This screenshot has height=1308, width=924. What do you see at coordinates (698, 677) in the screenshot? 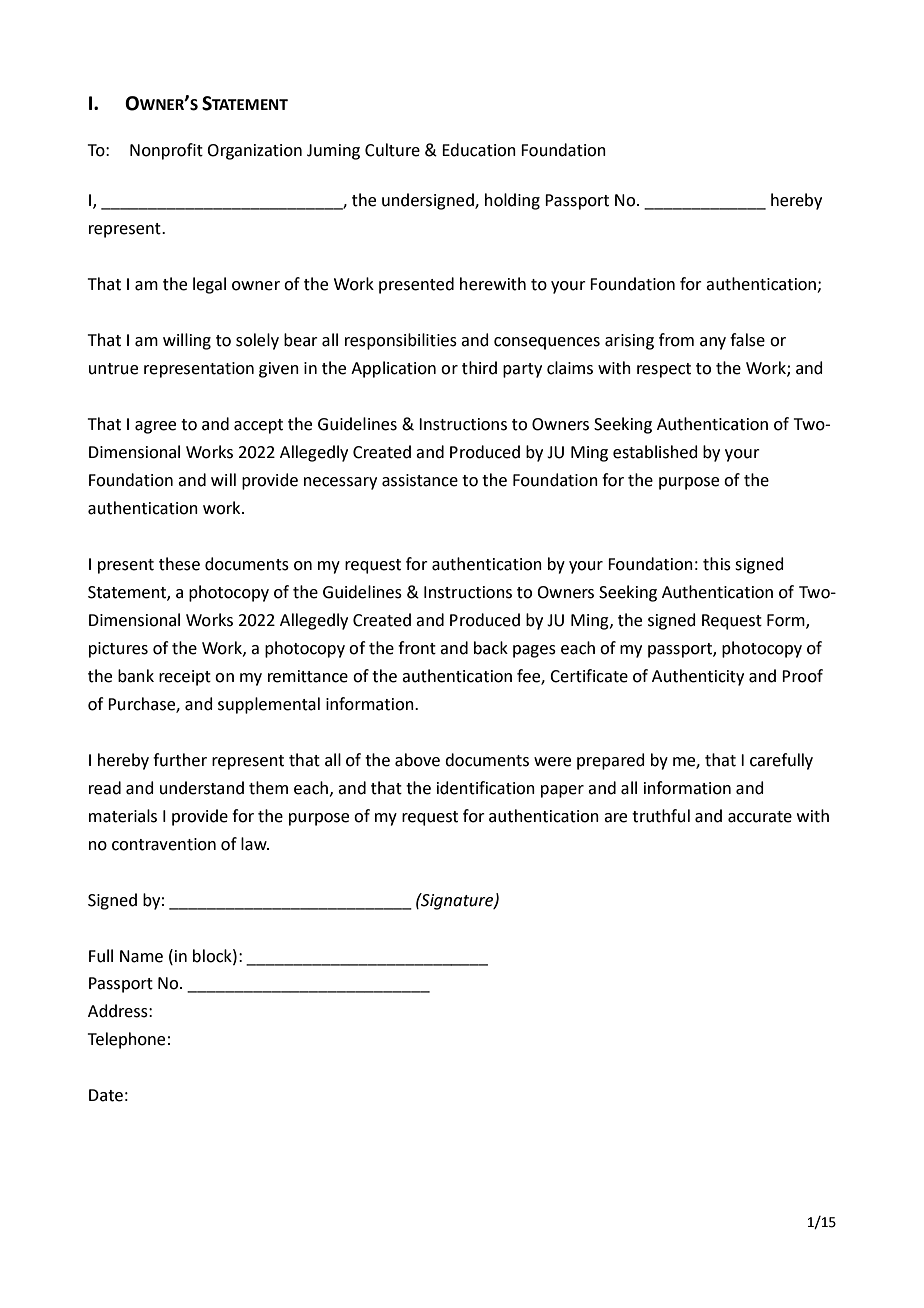
I see `Authenticity` at bounding box center [698, 677].
